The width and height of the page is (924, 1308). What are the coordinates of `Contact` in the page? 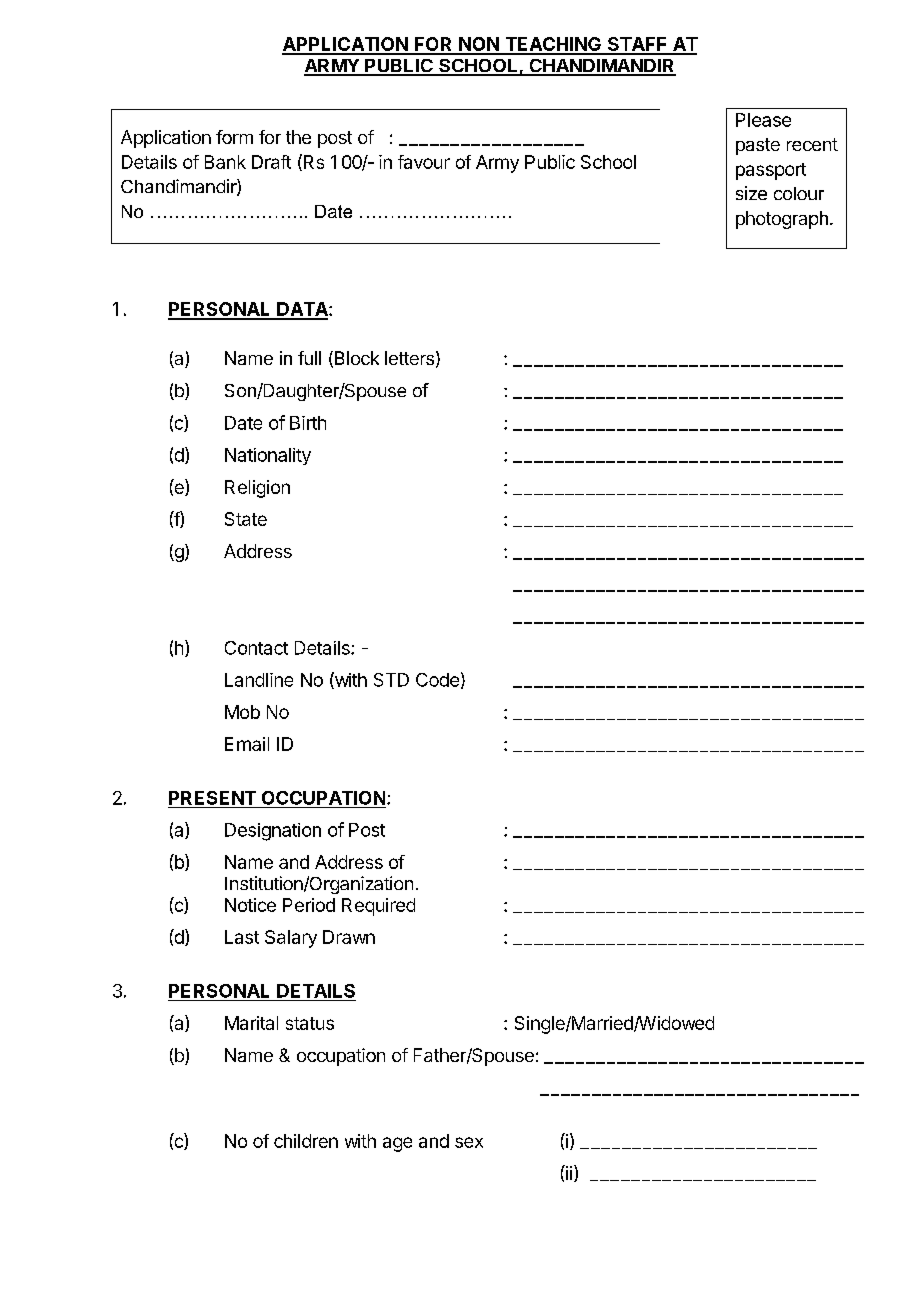 It's located at (256, 648).
